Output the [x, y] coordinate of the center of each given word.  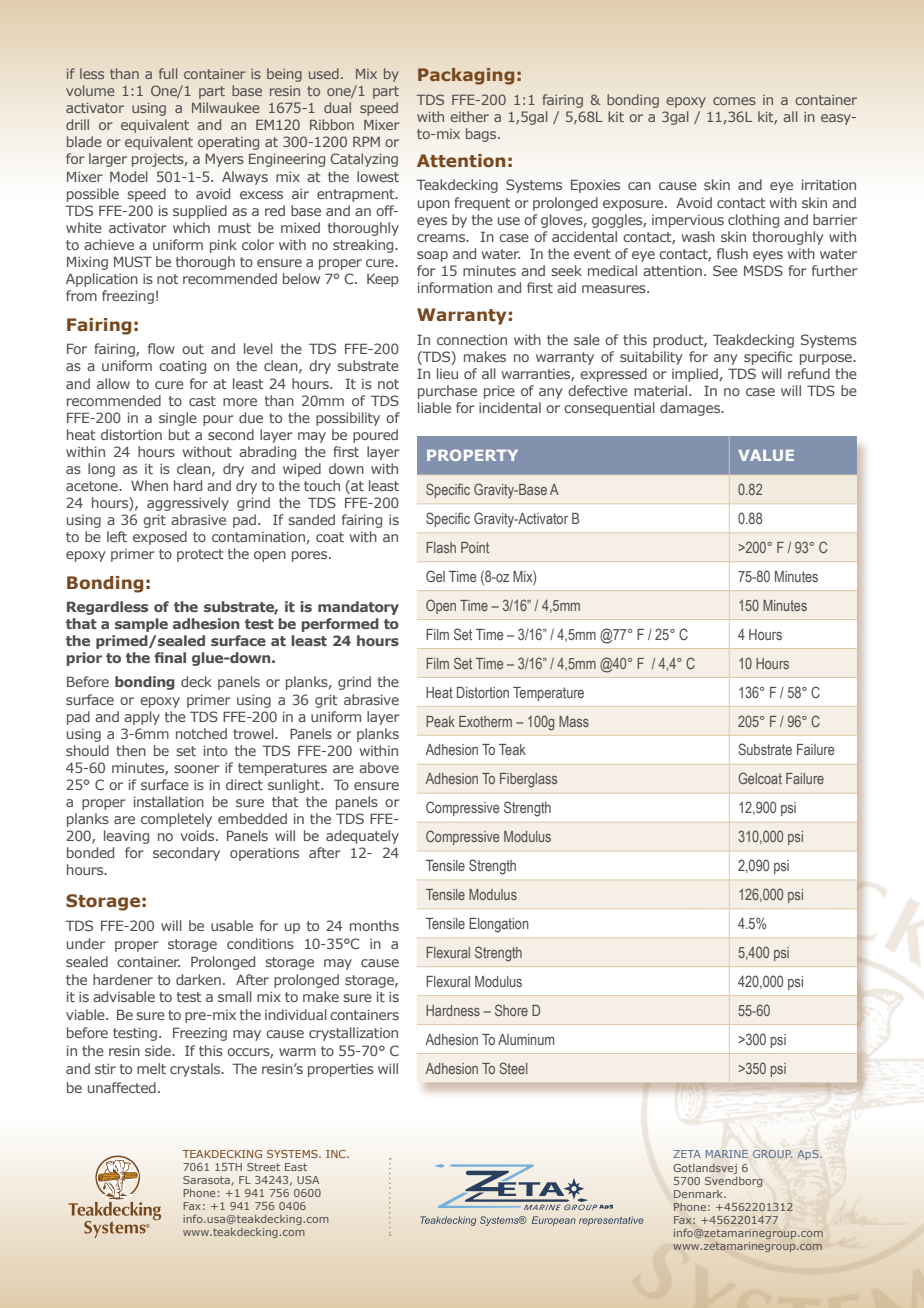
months [374, 925]
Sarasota [207, 1181]
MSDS [763, 270]
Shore [511, 1010]
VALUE [766, 455]
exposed [160, 538]
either [469, 116]
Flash [441, 547]
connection [472, 339]
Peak [440, 721]
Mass [574, 721]
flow [161, 348]
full [168, 73]
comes [734, 101]
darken [198, 979]
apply [142, 718]
